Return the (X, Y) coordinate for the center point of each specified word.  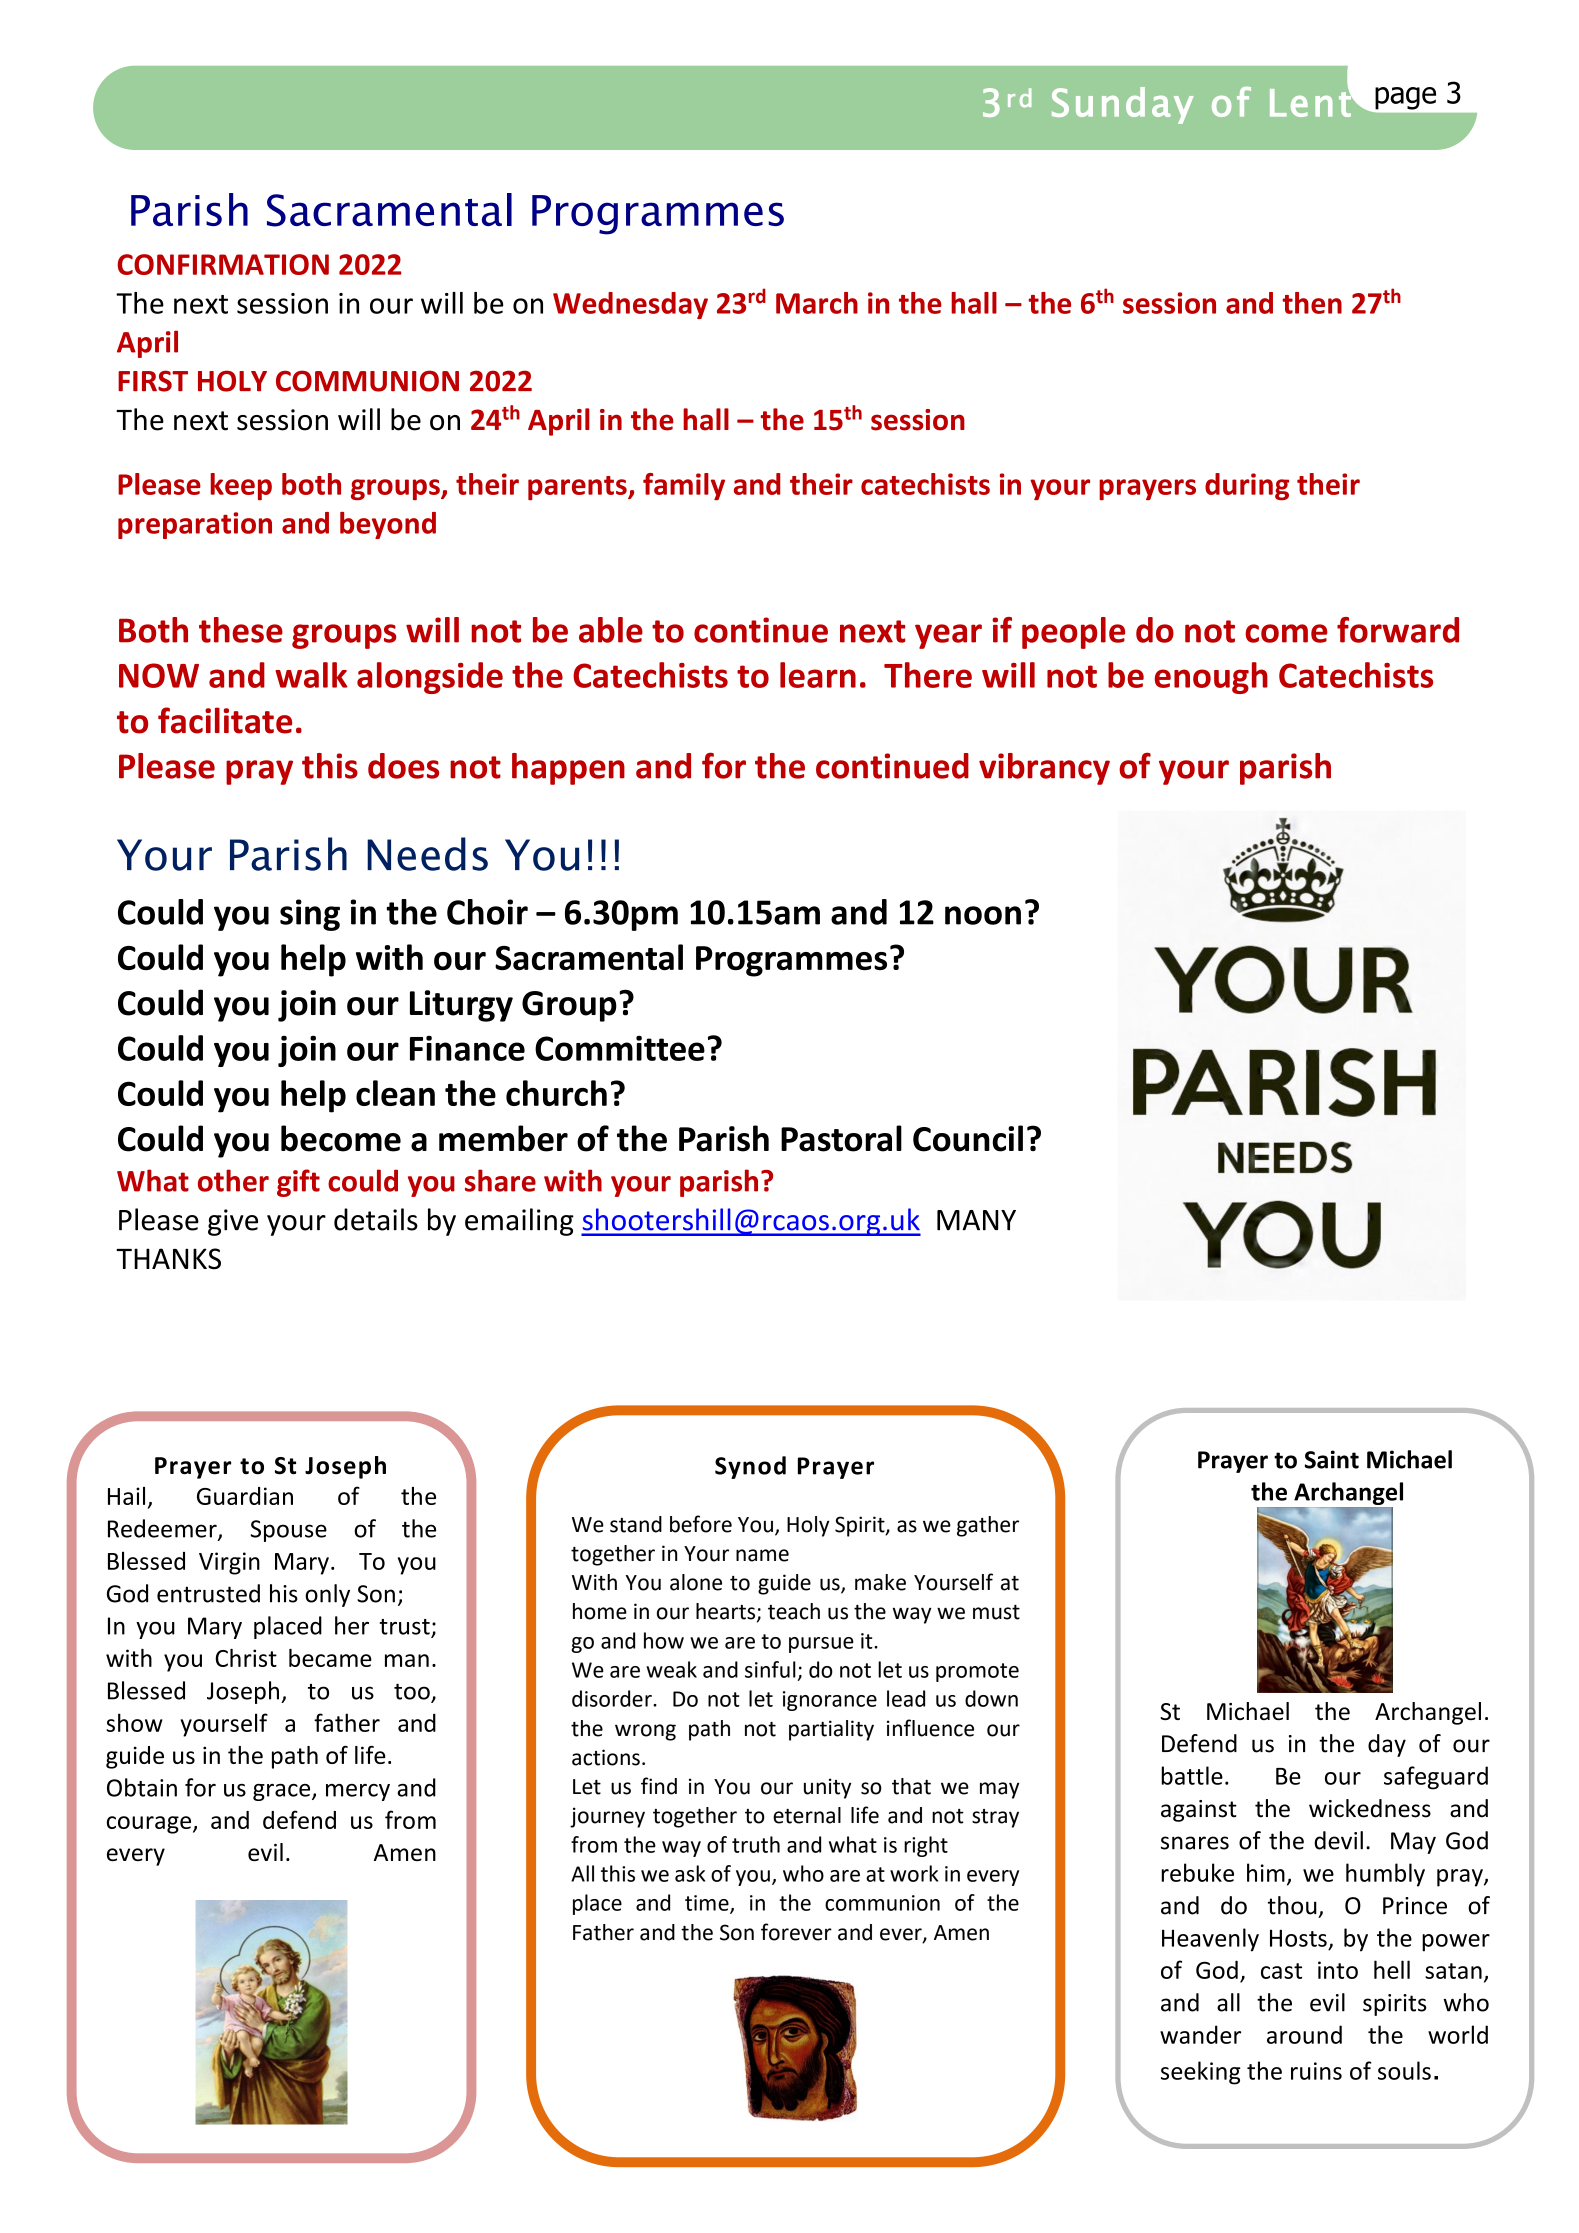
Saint (1332, 1459)
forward (1398, 630)
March (817, 303)
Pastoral (841, 1138)
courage (150, 1825)
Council (968, 1138)
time (708, 1904)
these (241, 630)
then (1312, 303)
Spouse (288, 1531)
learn (818, 675)
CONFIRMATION (223, 264)
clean (395, 1093)
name (762, 1555)
